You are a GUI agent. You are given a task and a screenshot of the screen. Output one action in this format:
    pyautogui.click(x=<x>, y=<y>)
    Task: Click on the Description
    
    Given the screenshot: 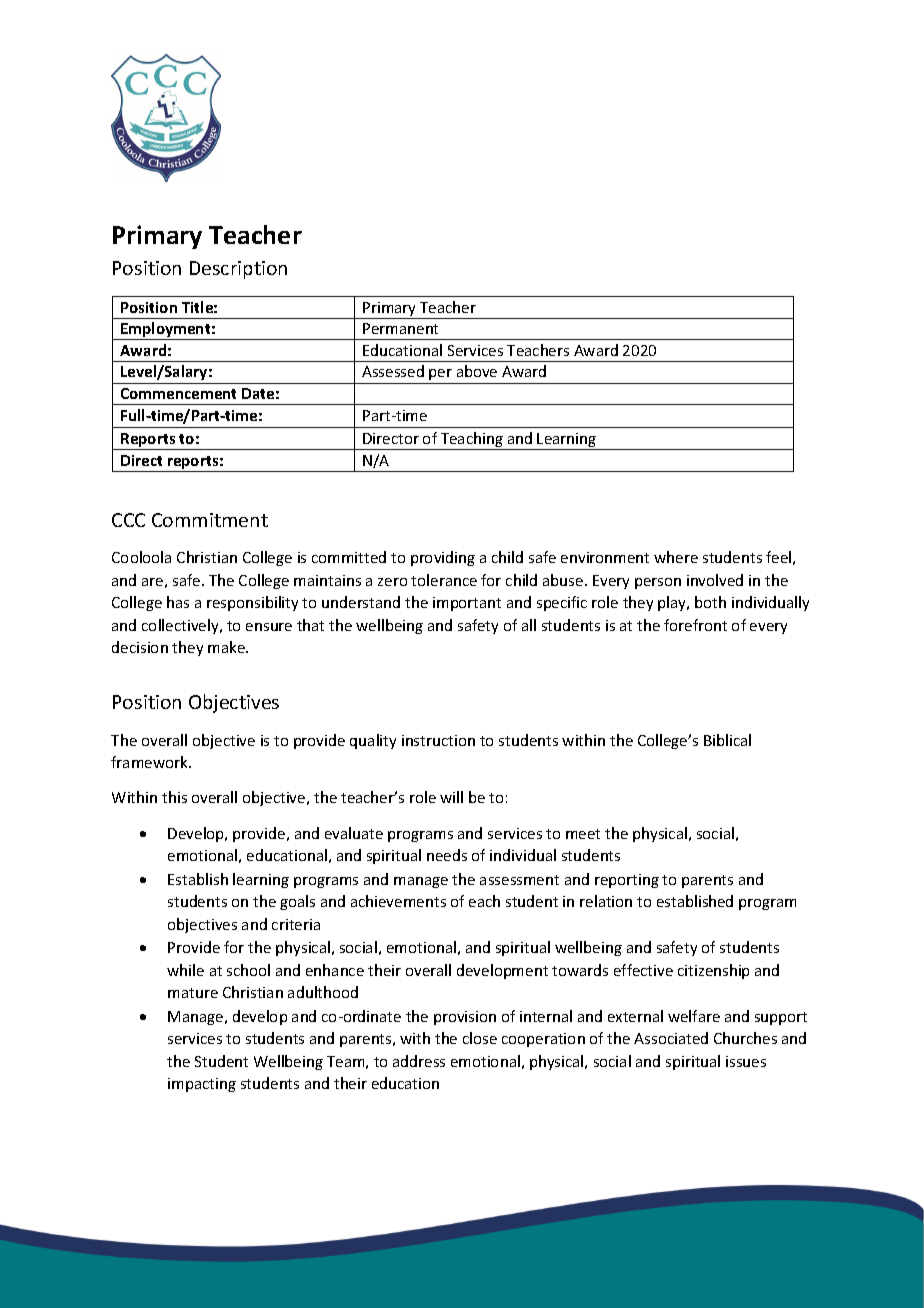 What is the action you would take?
    pyautogui.click(x=238, y=270)
